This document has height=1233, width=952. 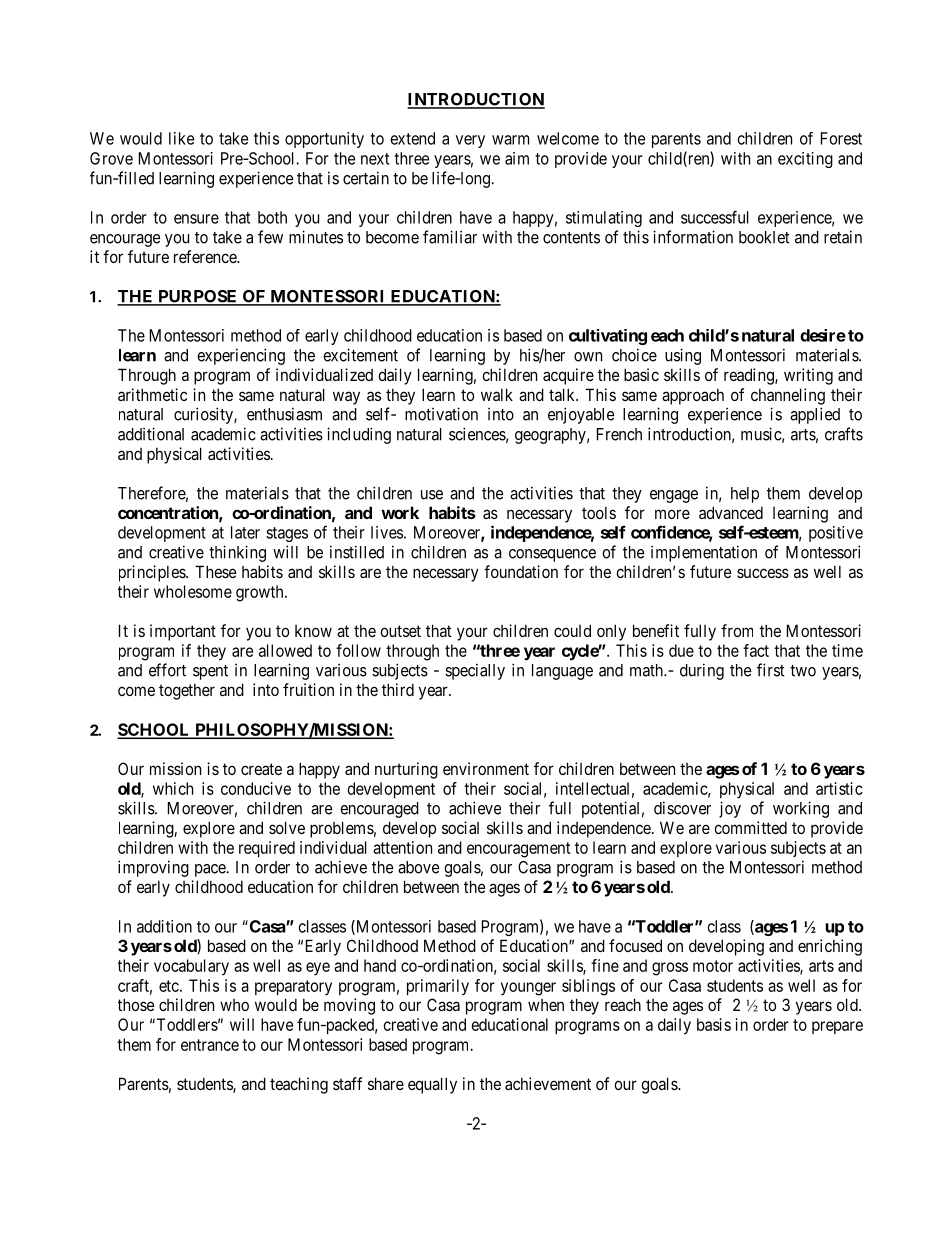 I want to click on environment, so click(x=486, y=768).
